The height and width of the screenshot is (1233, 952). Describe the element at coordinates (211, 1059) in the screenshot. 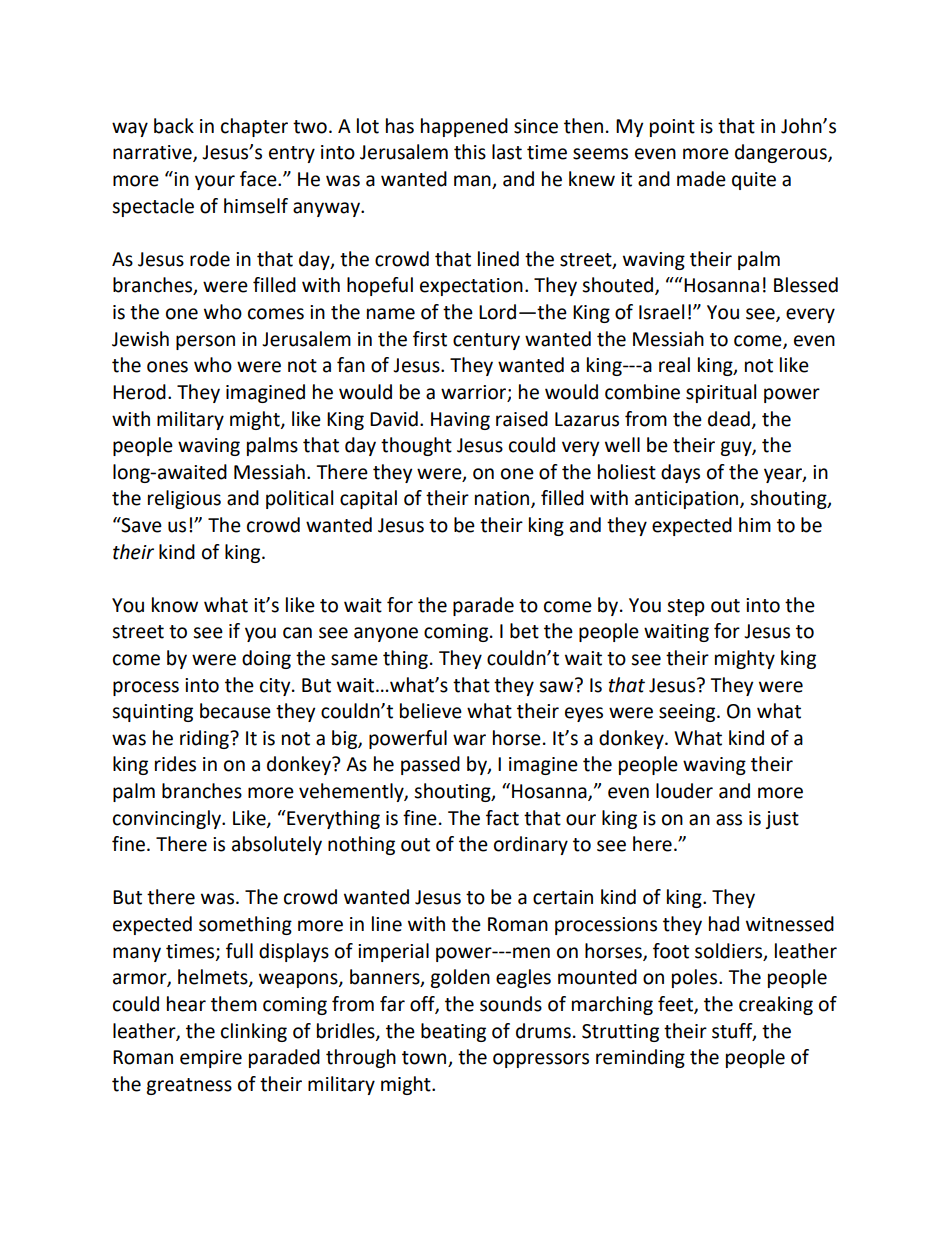

I see `empire` at that location.
